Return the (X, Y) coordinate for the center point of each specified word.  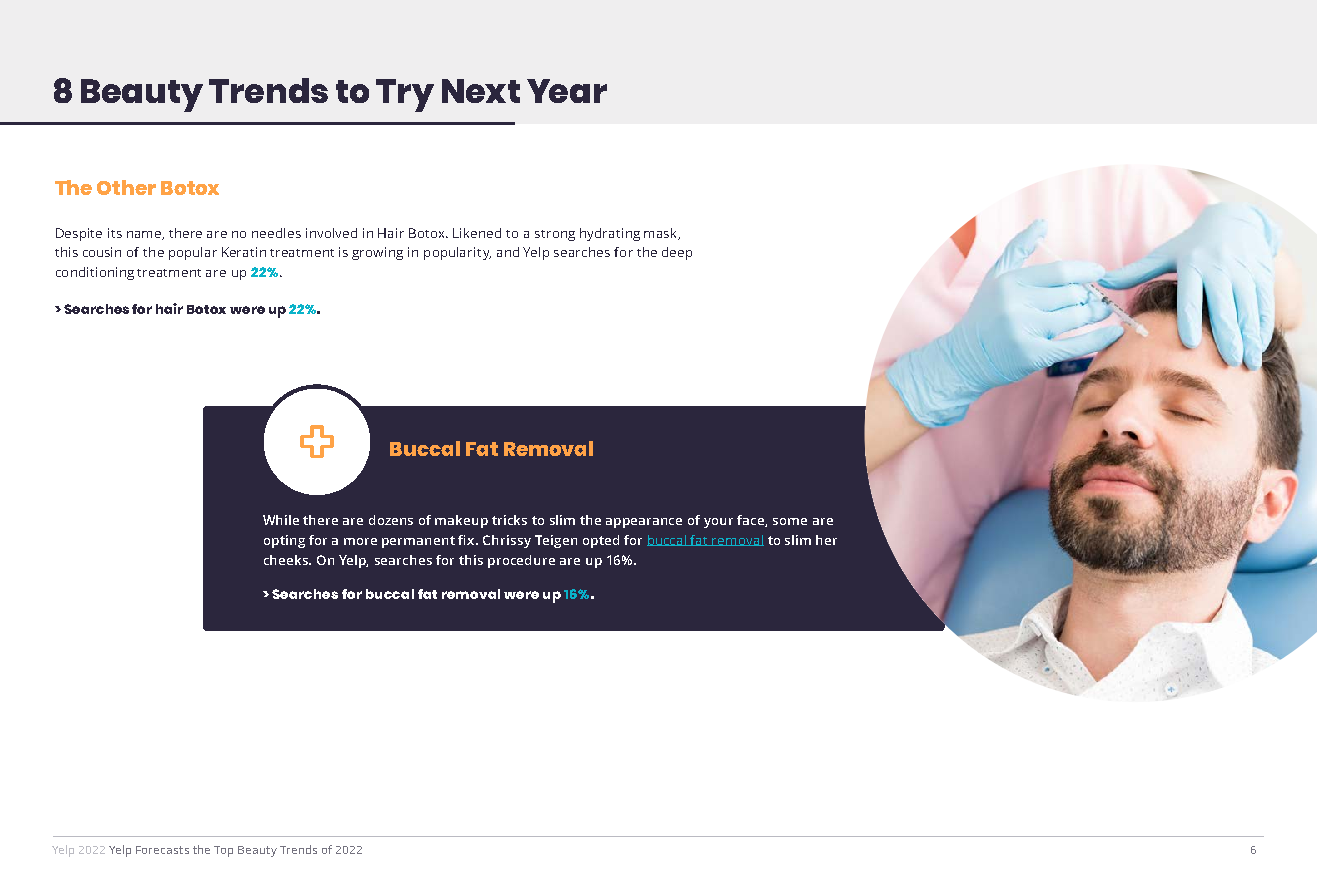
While (281, 520)
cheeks (287, 560)
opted (601, 541)
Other (126, 187)
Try (405, 95)
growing (377, 253)
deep (677, 253)
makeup (461, 521)
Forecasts (162, 850)
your (718, 523)
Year (567, 91)
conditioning (95, 273)
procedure (521, 561)
